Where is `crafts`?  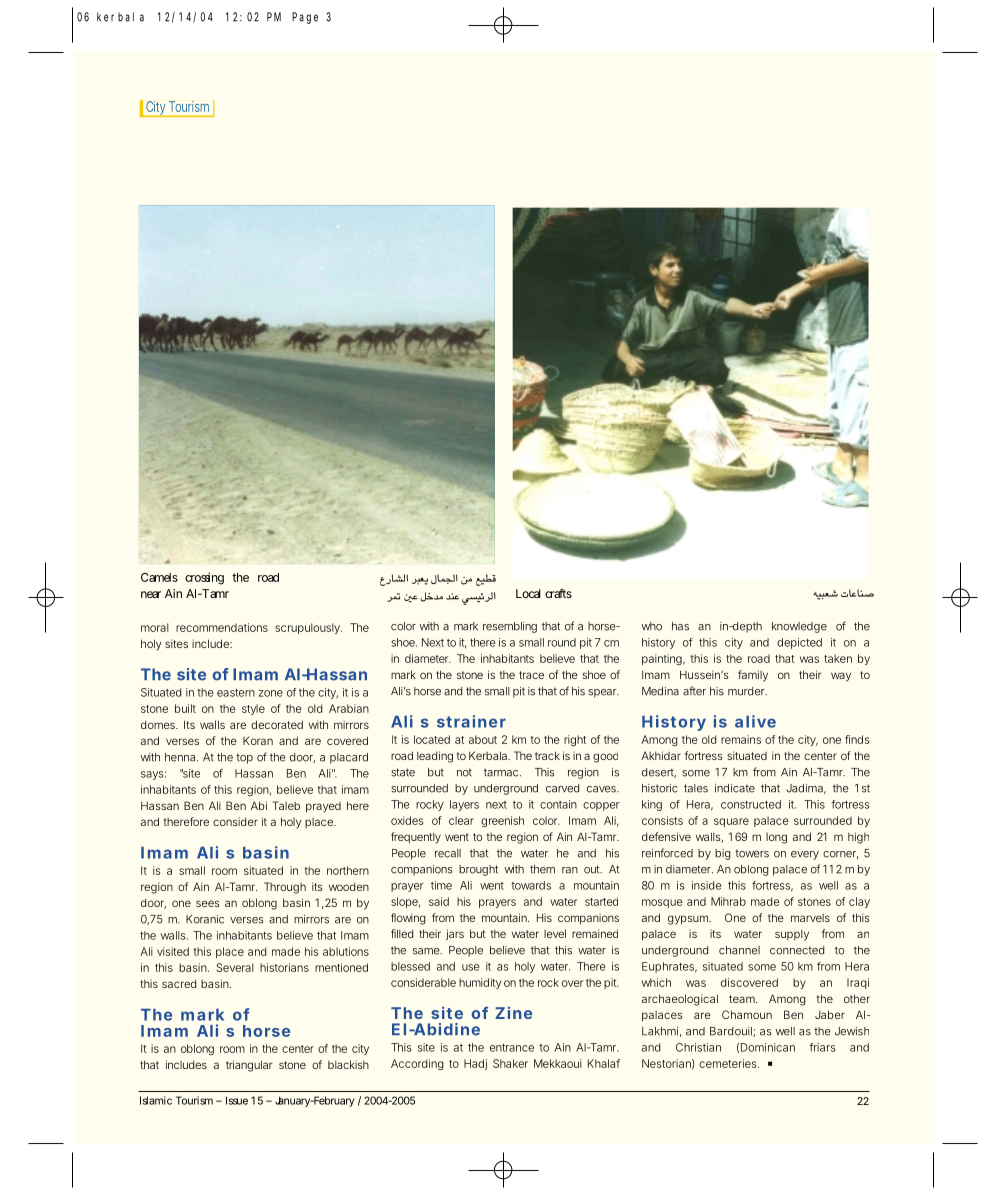
crafts is located at coordinates (558, 593).
